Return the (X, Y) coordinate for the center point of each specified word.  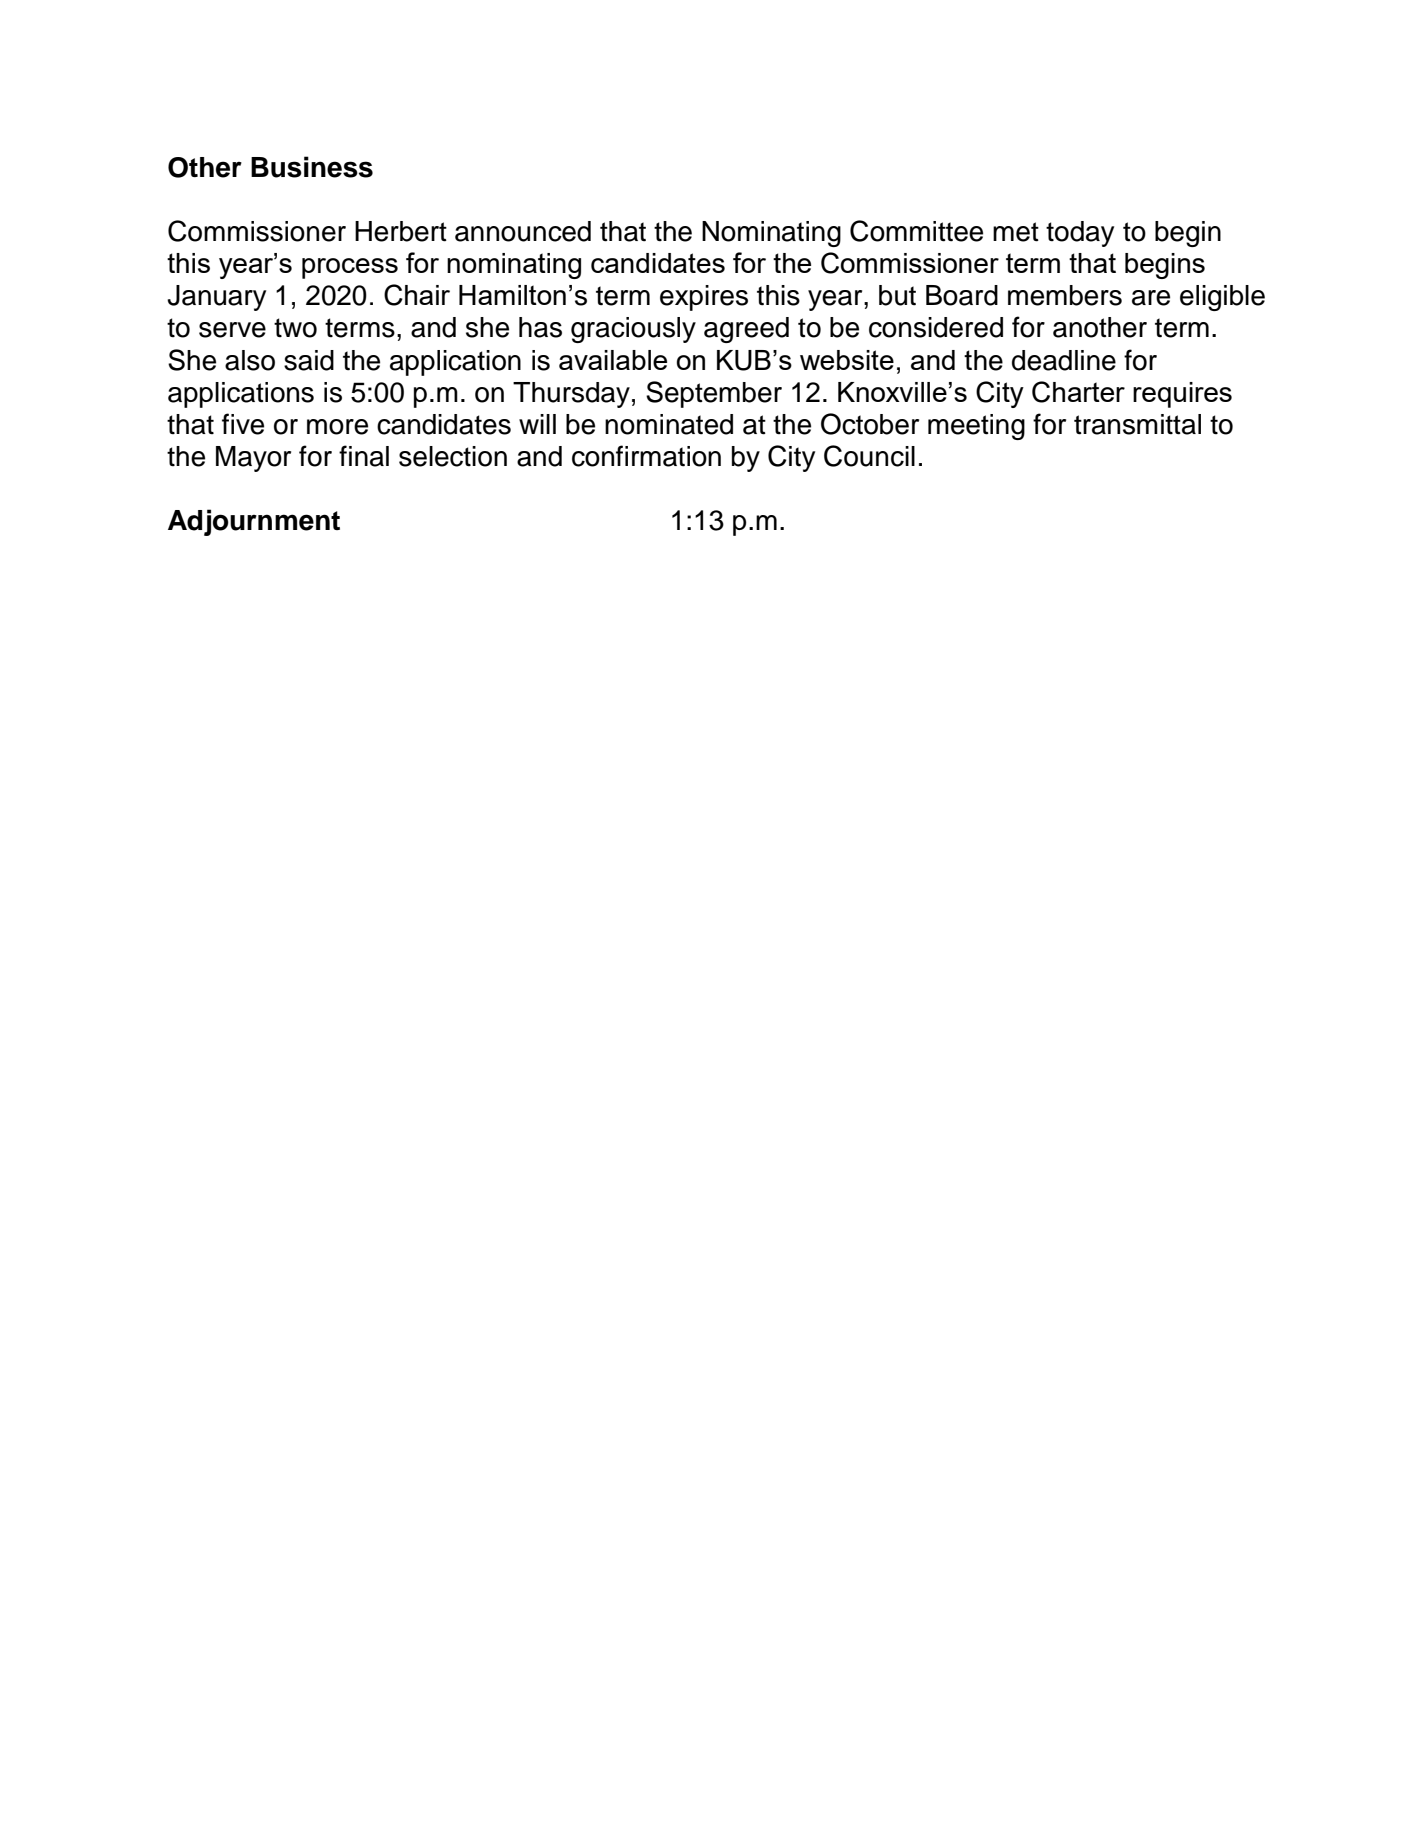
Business (312, 167)
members (1065, 295)
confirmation (646, 456)
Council (869, 456)
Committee (916, 231)
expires (704, 298)
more (337, 427)
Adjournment (254, 522)
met (1016, 232)
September (714, 394)
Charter (1078, 392)
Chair (417, 295)
